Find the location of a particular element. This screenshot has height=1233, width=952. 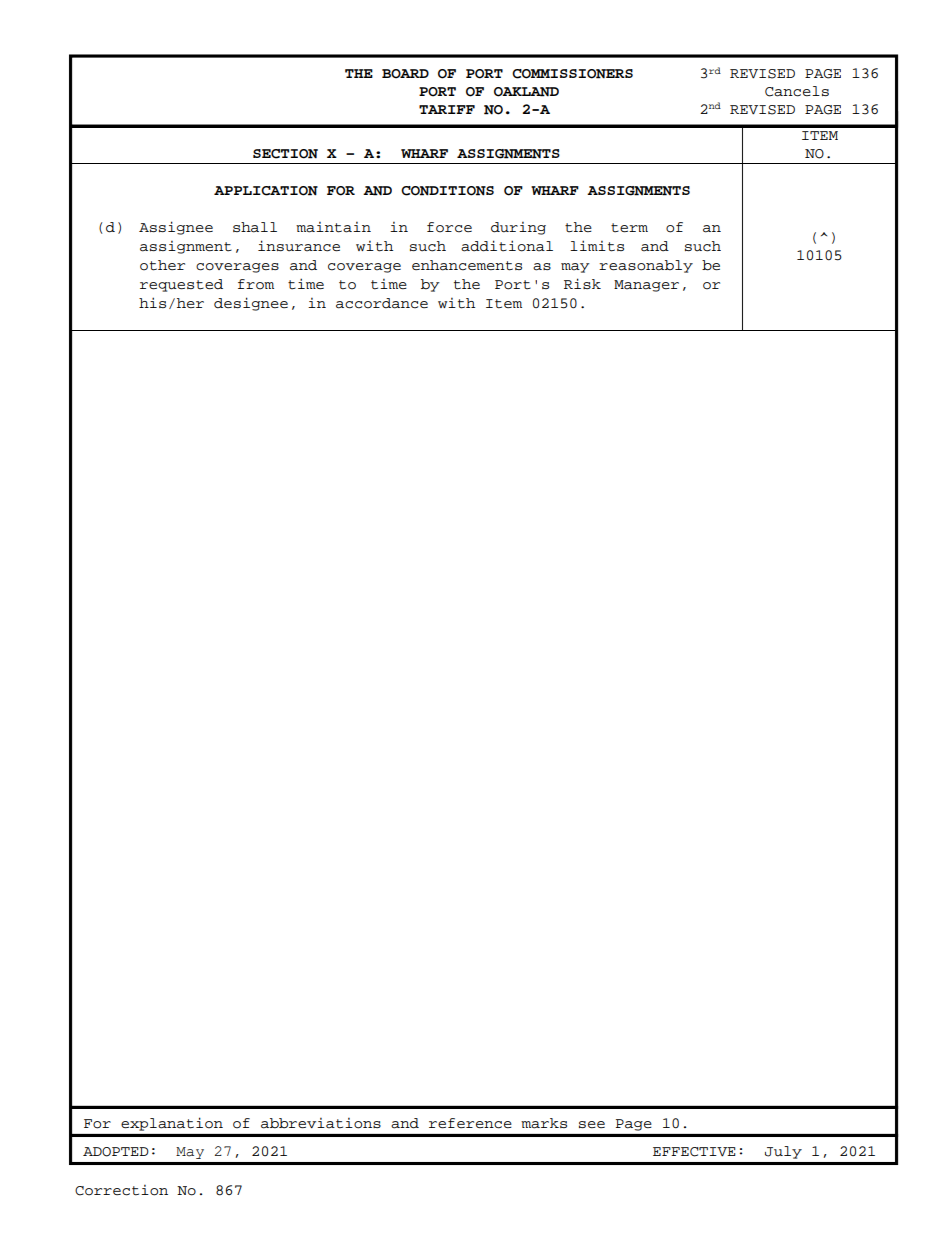

TARIFF is located at coordinates (447, 109).
